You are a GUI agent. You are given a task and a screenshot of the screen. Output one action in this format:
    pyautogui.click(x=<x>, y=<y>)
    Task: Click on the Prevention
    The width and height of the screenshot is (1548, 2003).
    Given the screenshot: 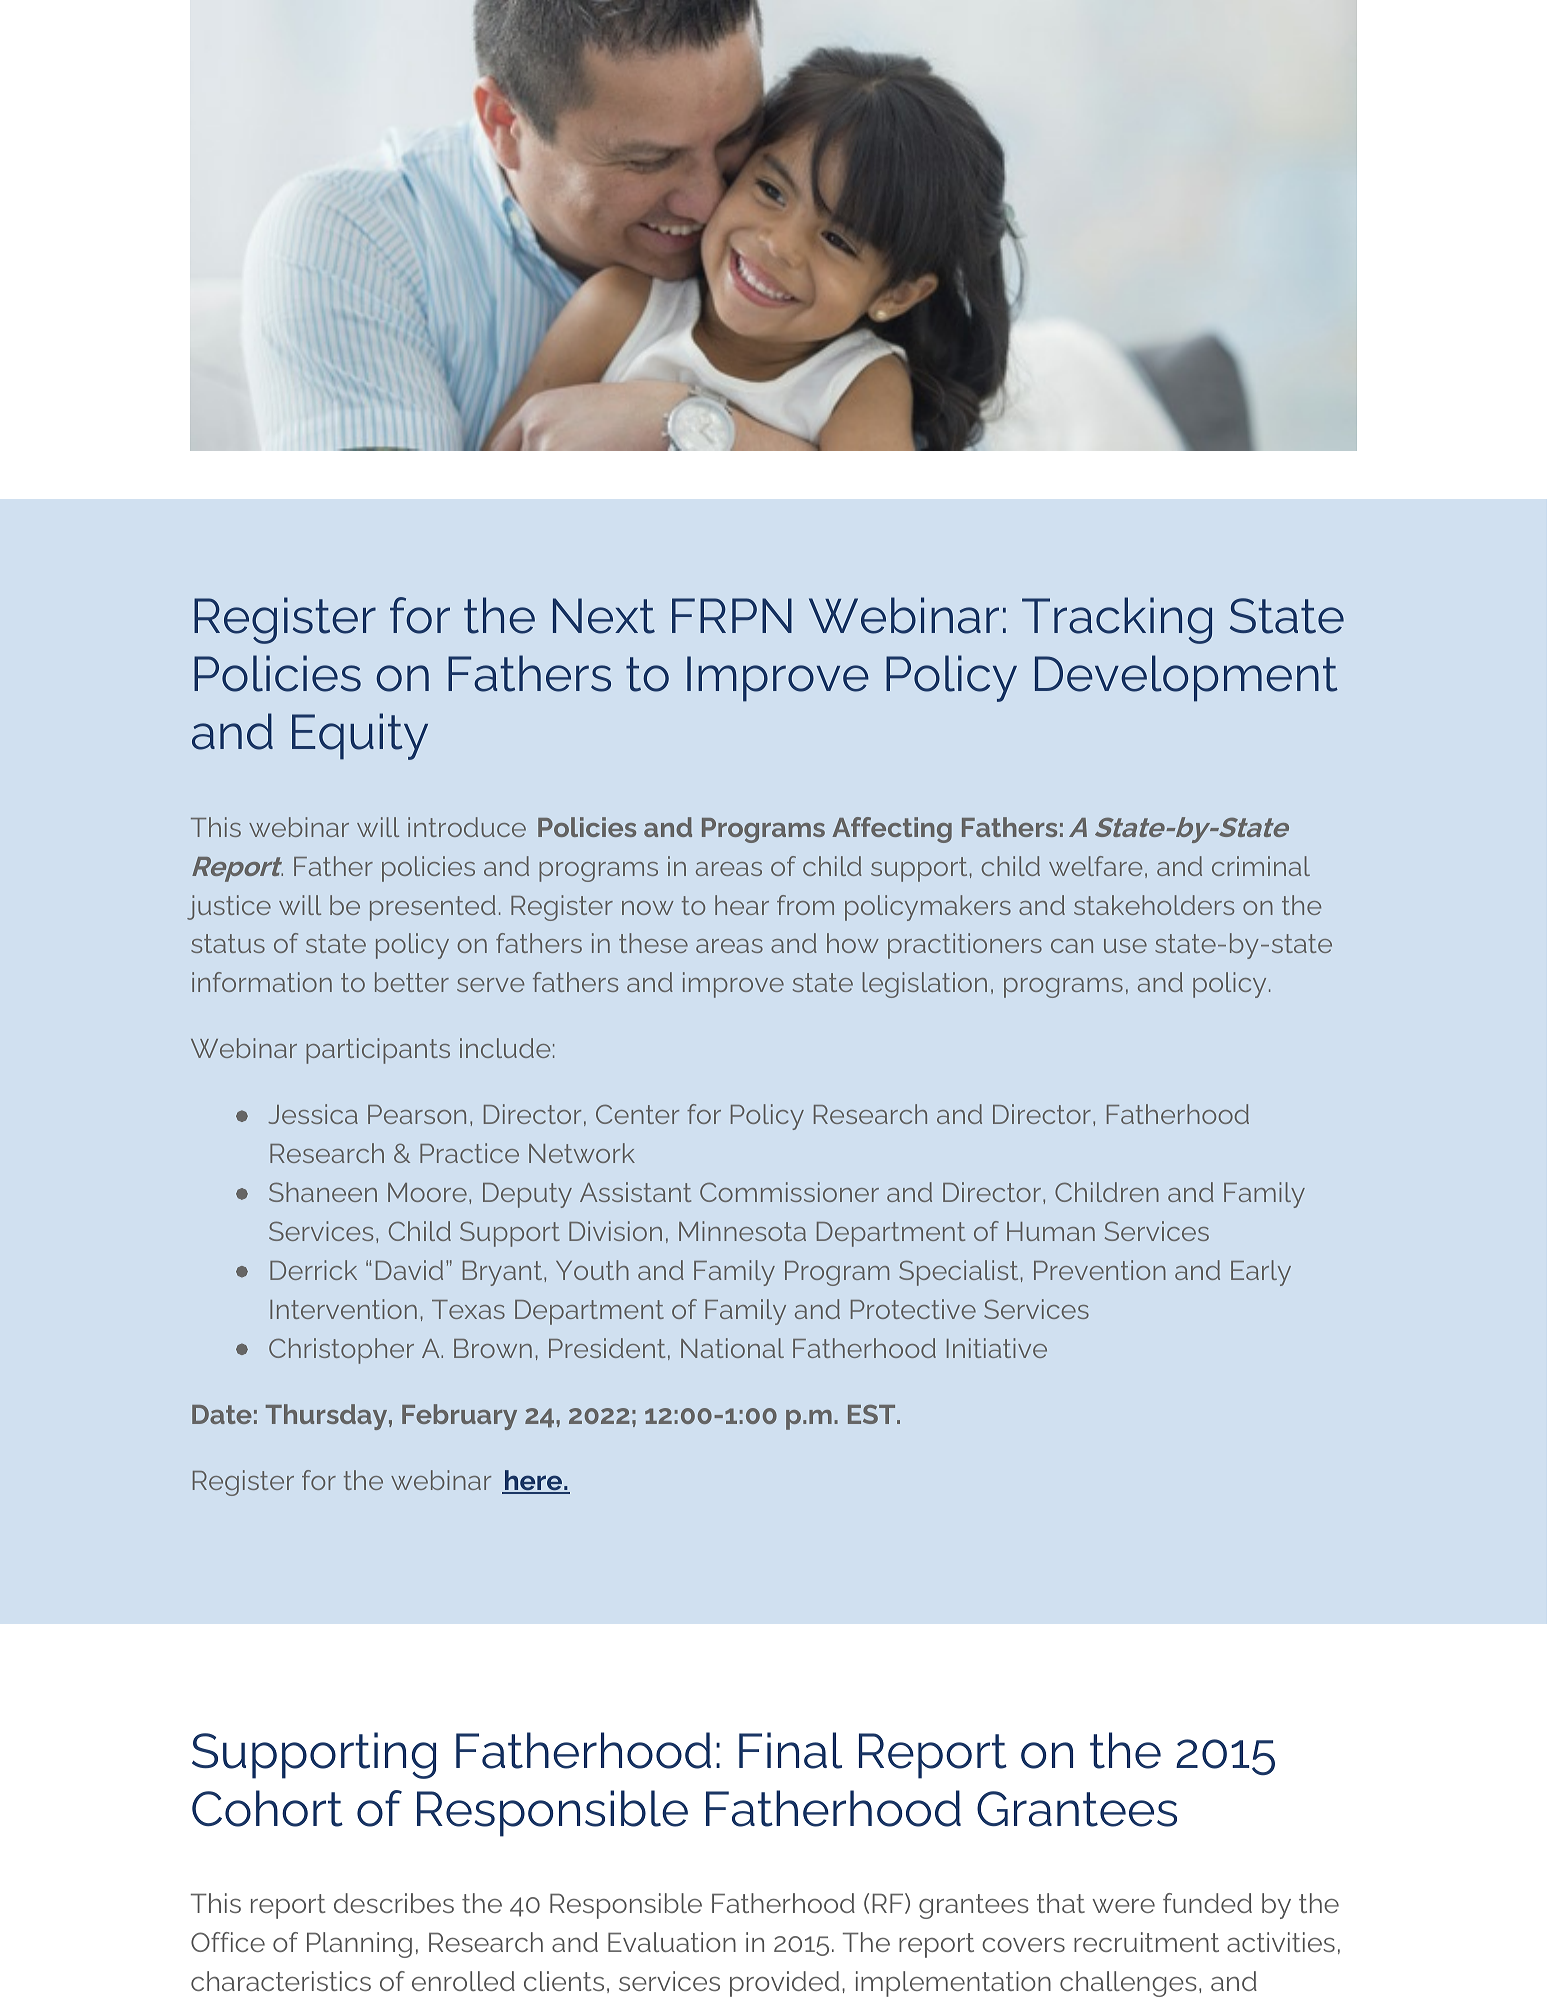 What is the action you would take?
    pyautogui.click(x=1100, y=1270)
